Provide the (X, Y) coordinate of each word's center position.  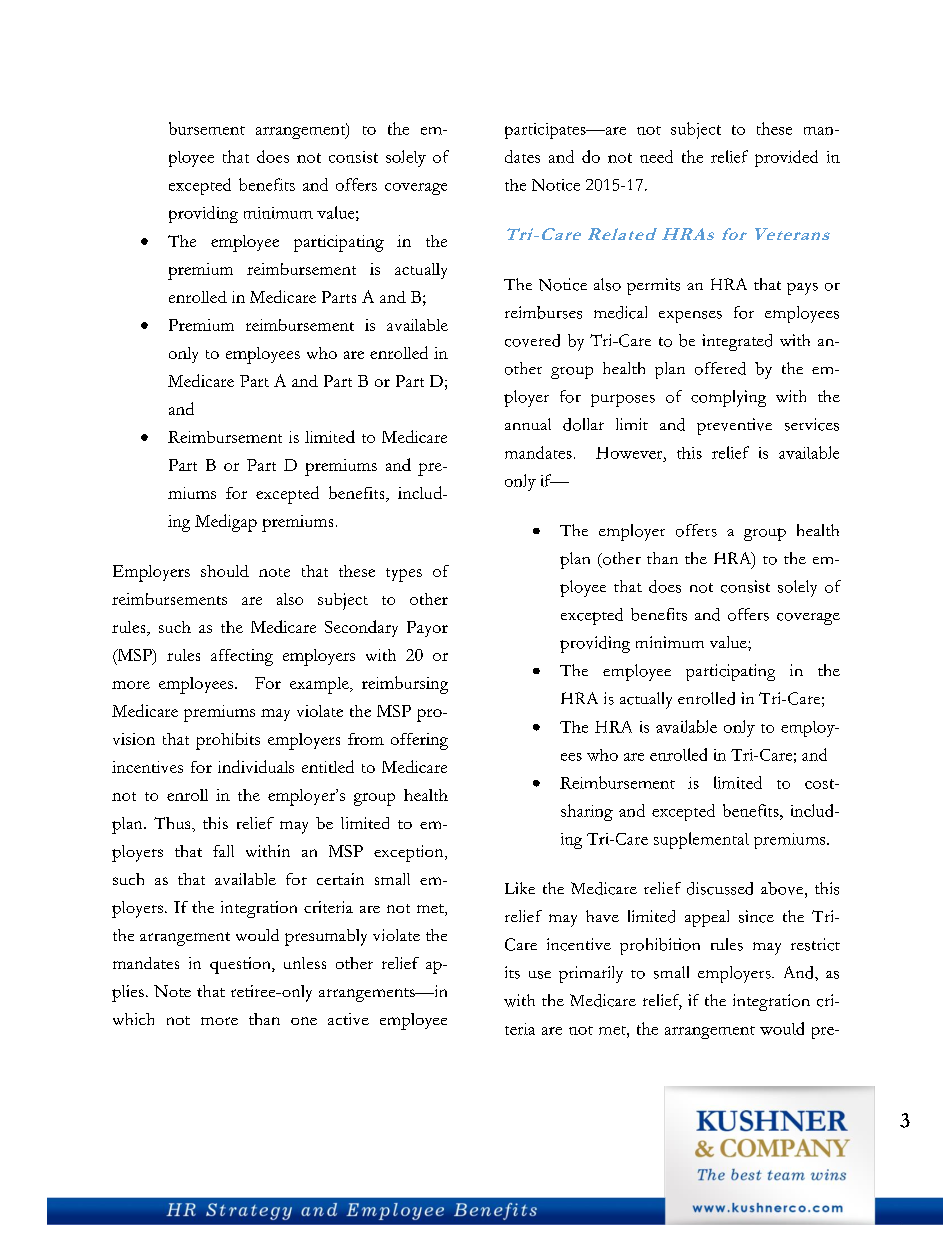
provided (786, 158)
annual (528, 424)
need (656, 156)
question (241, 965)
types (404, 575)
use (540, 975)
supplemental (701, 840)
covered (532, 340)
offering (419, 741)
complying (728, 398)
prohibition (660, 946)
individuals (256, 766)
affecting (242, 657)
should (225, 571)
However (630, 453)
